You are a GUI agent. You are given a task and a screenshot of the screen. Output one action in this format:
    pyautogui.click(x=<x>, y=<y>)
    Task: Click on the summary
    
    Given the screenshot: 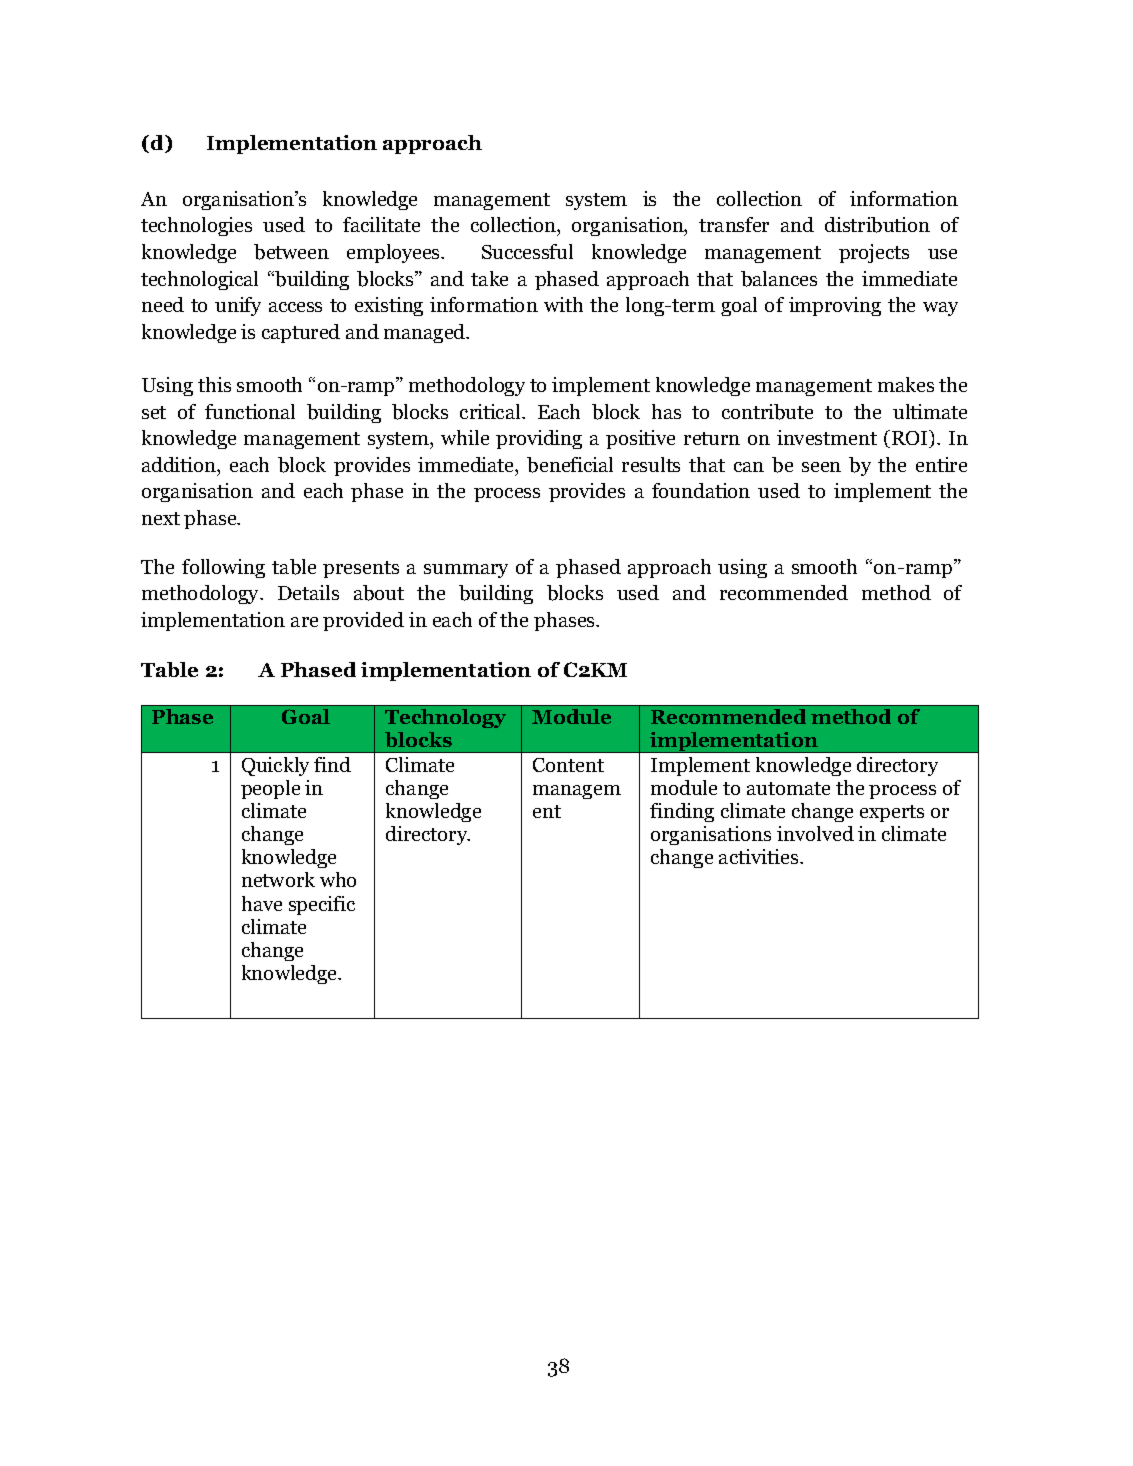 What is the action you would take?
    pyautogui.click(x=466, y=571)
